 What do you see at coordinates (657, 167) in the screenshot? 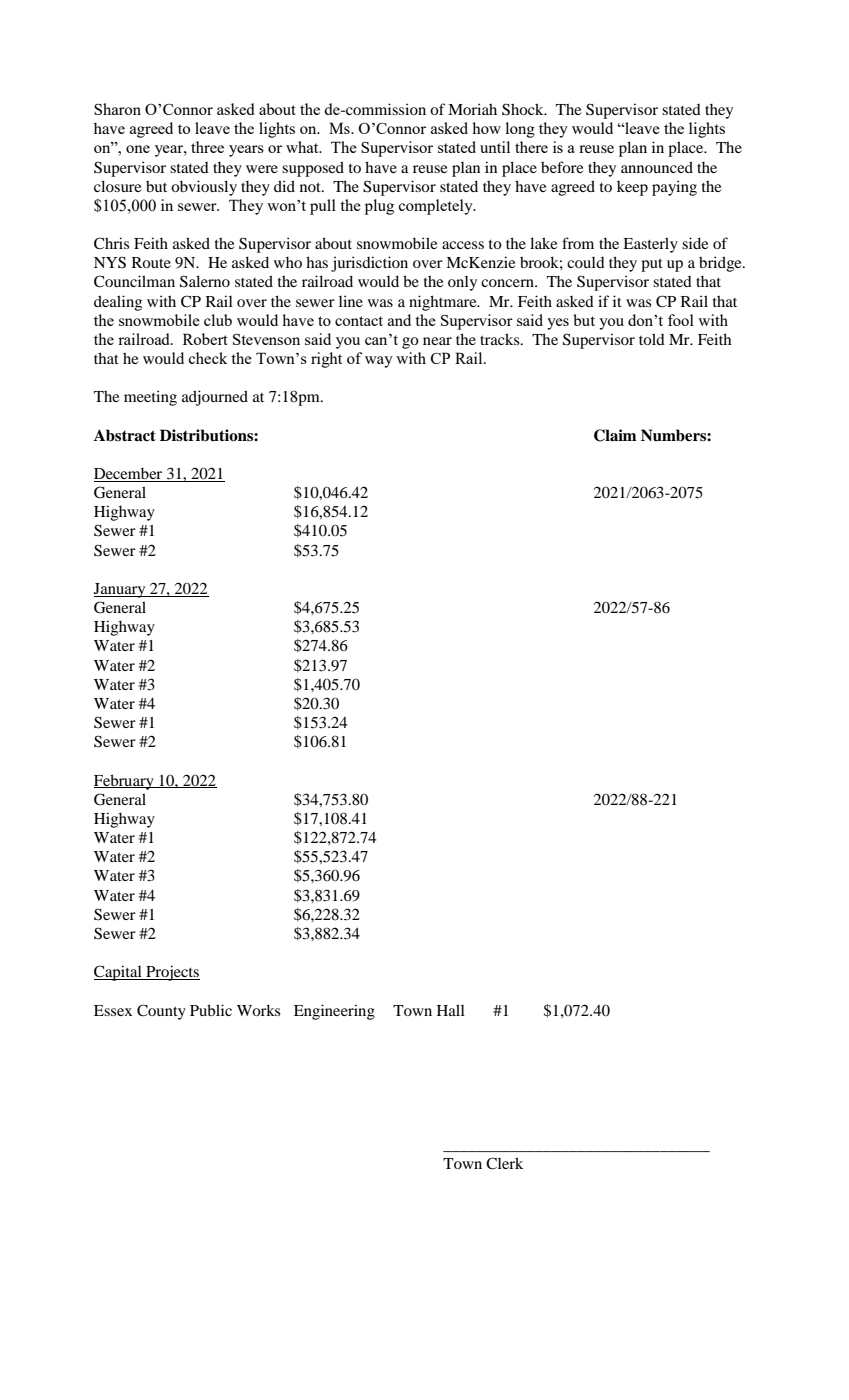
I see `announced` at bounding box center [657, 167].
